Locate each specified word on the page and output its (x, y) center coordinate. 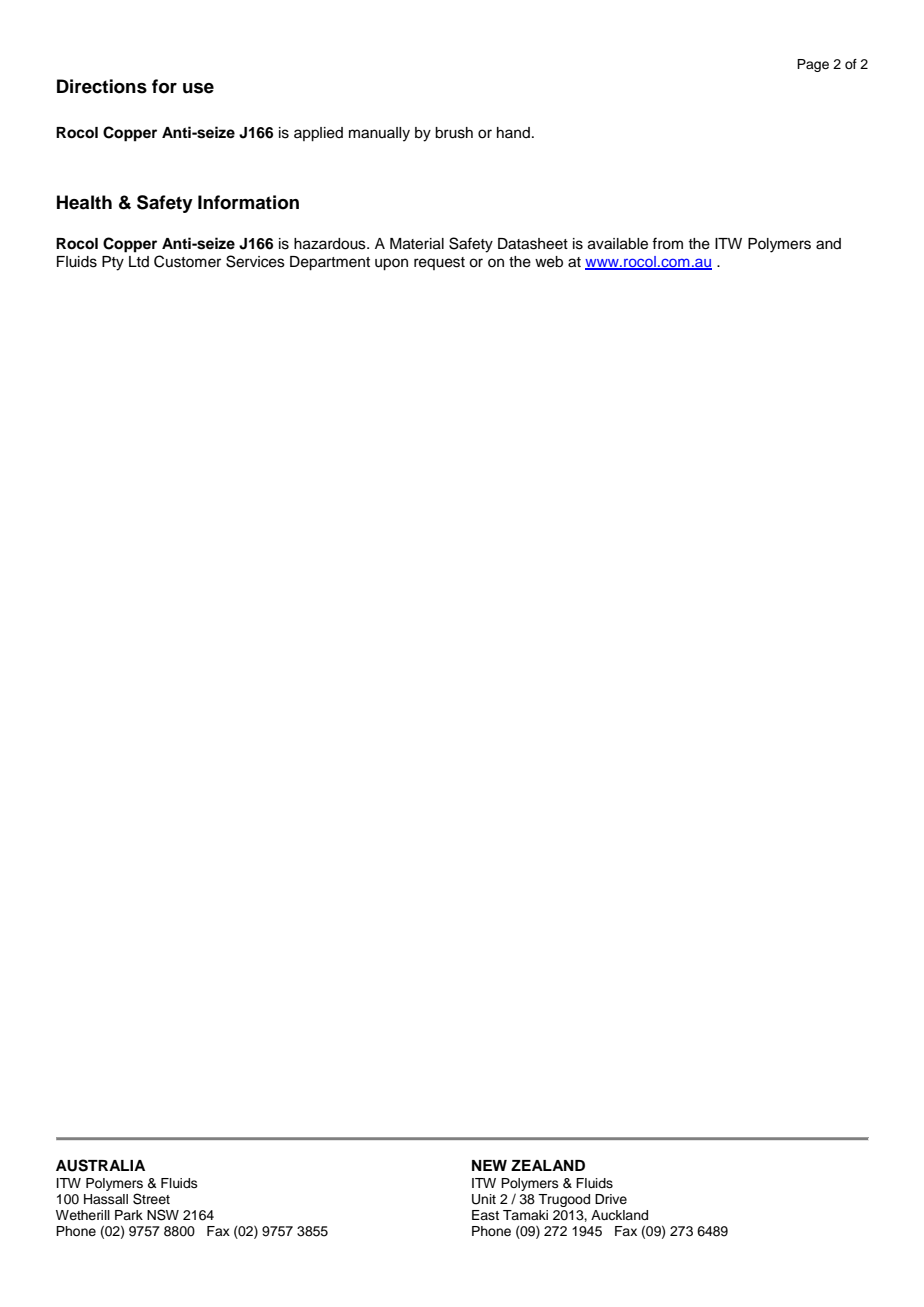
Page (813, 65)
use (198, 88)
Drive (611, 1199)
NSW (163, 1215)
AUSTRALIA (100, 1165)
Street (151, 1199)
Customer (187, 261)
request (439, 263)
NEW (489, 1165)
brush (454, 133)
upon (391, 264)
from (667, 243)
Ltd (139, 261)
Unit (484, 1199)
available (618, 244)
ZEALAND (548, 1165)
